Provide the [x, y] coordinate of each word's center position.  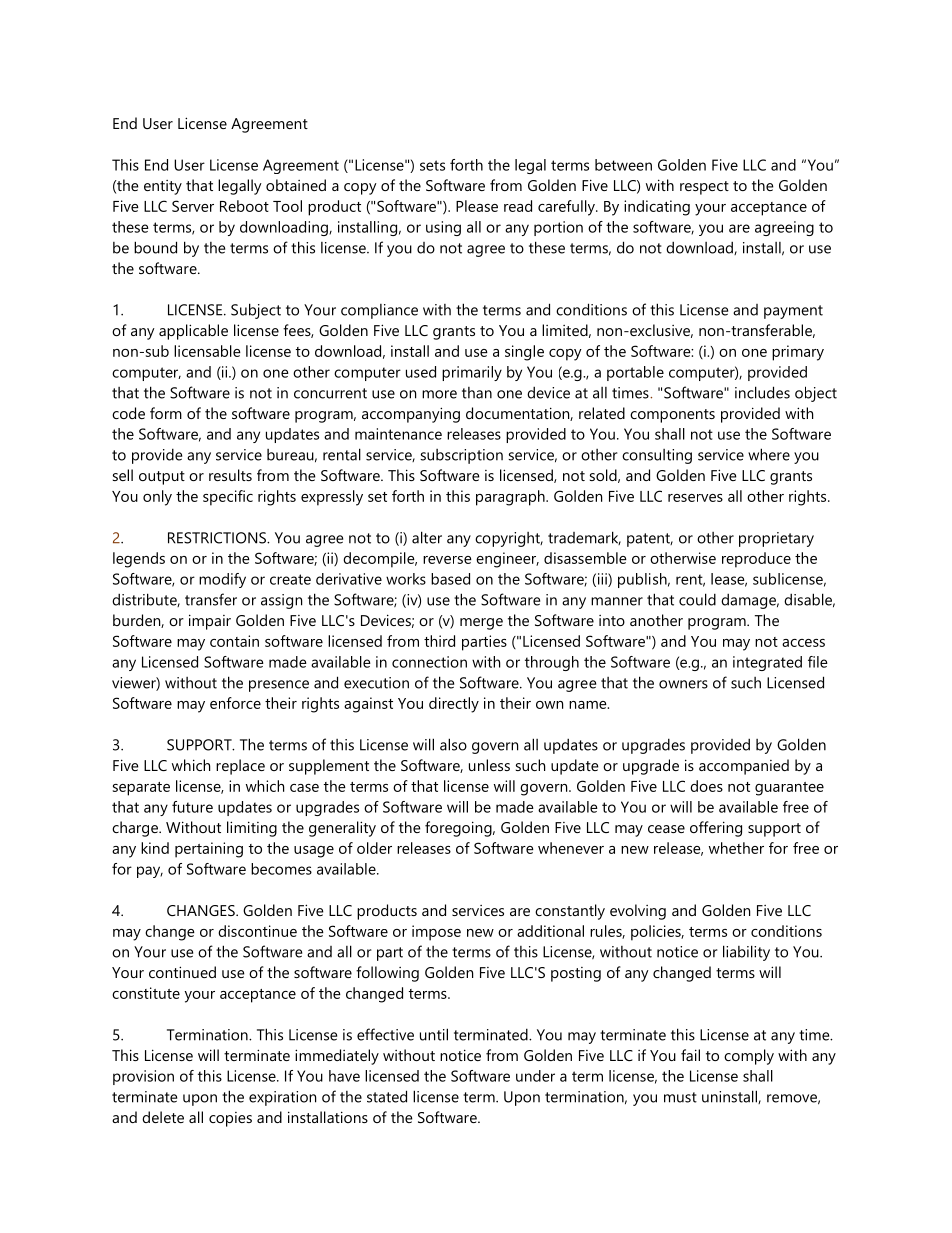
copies [230, 1119]
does [706, 786]
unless [489, 765]
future [192, 807]
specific [228, 498]
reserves [695, 498]
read [518, 206]
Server [193, 206]
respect [704, 188]
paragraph [511, 498]
